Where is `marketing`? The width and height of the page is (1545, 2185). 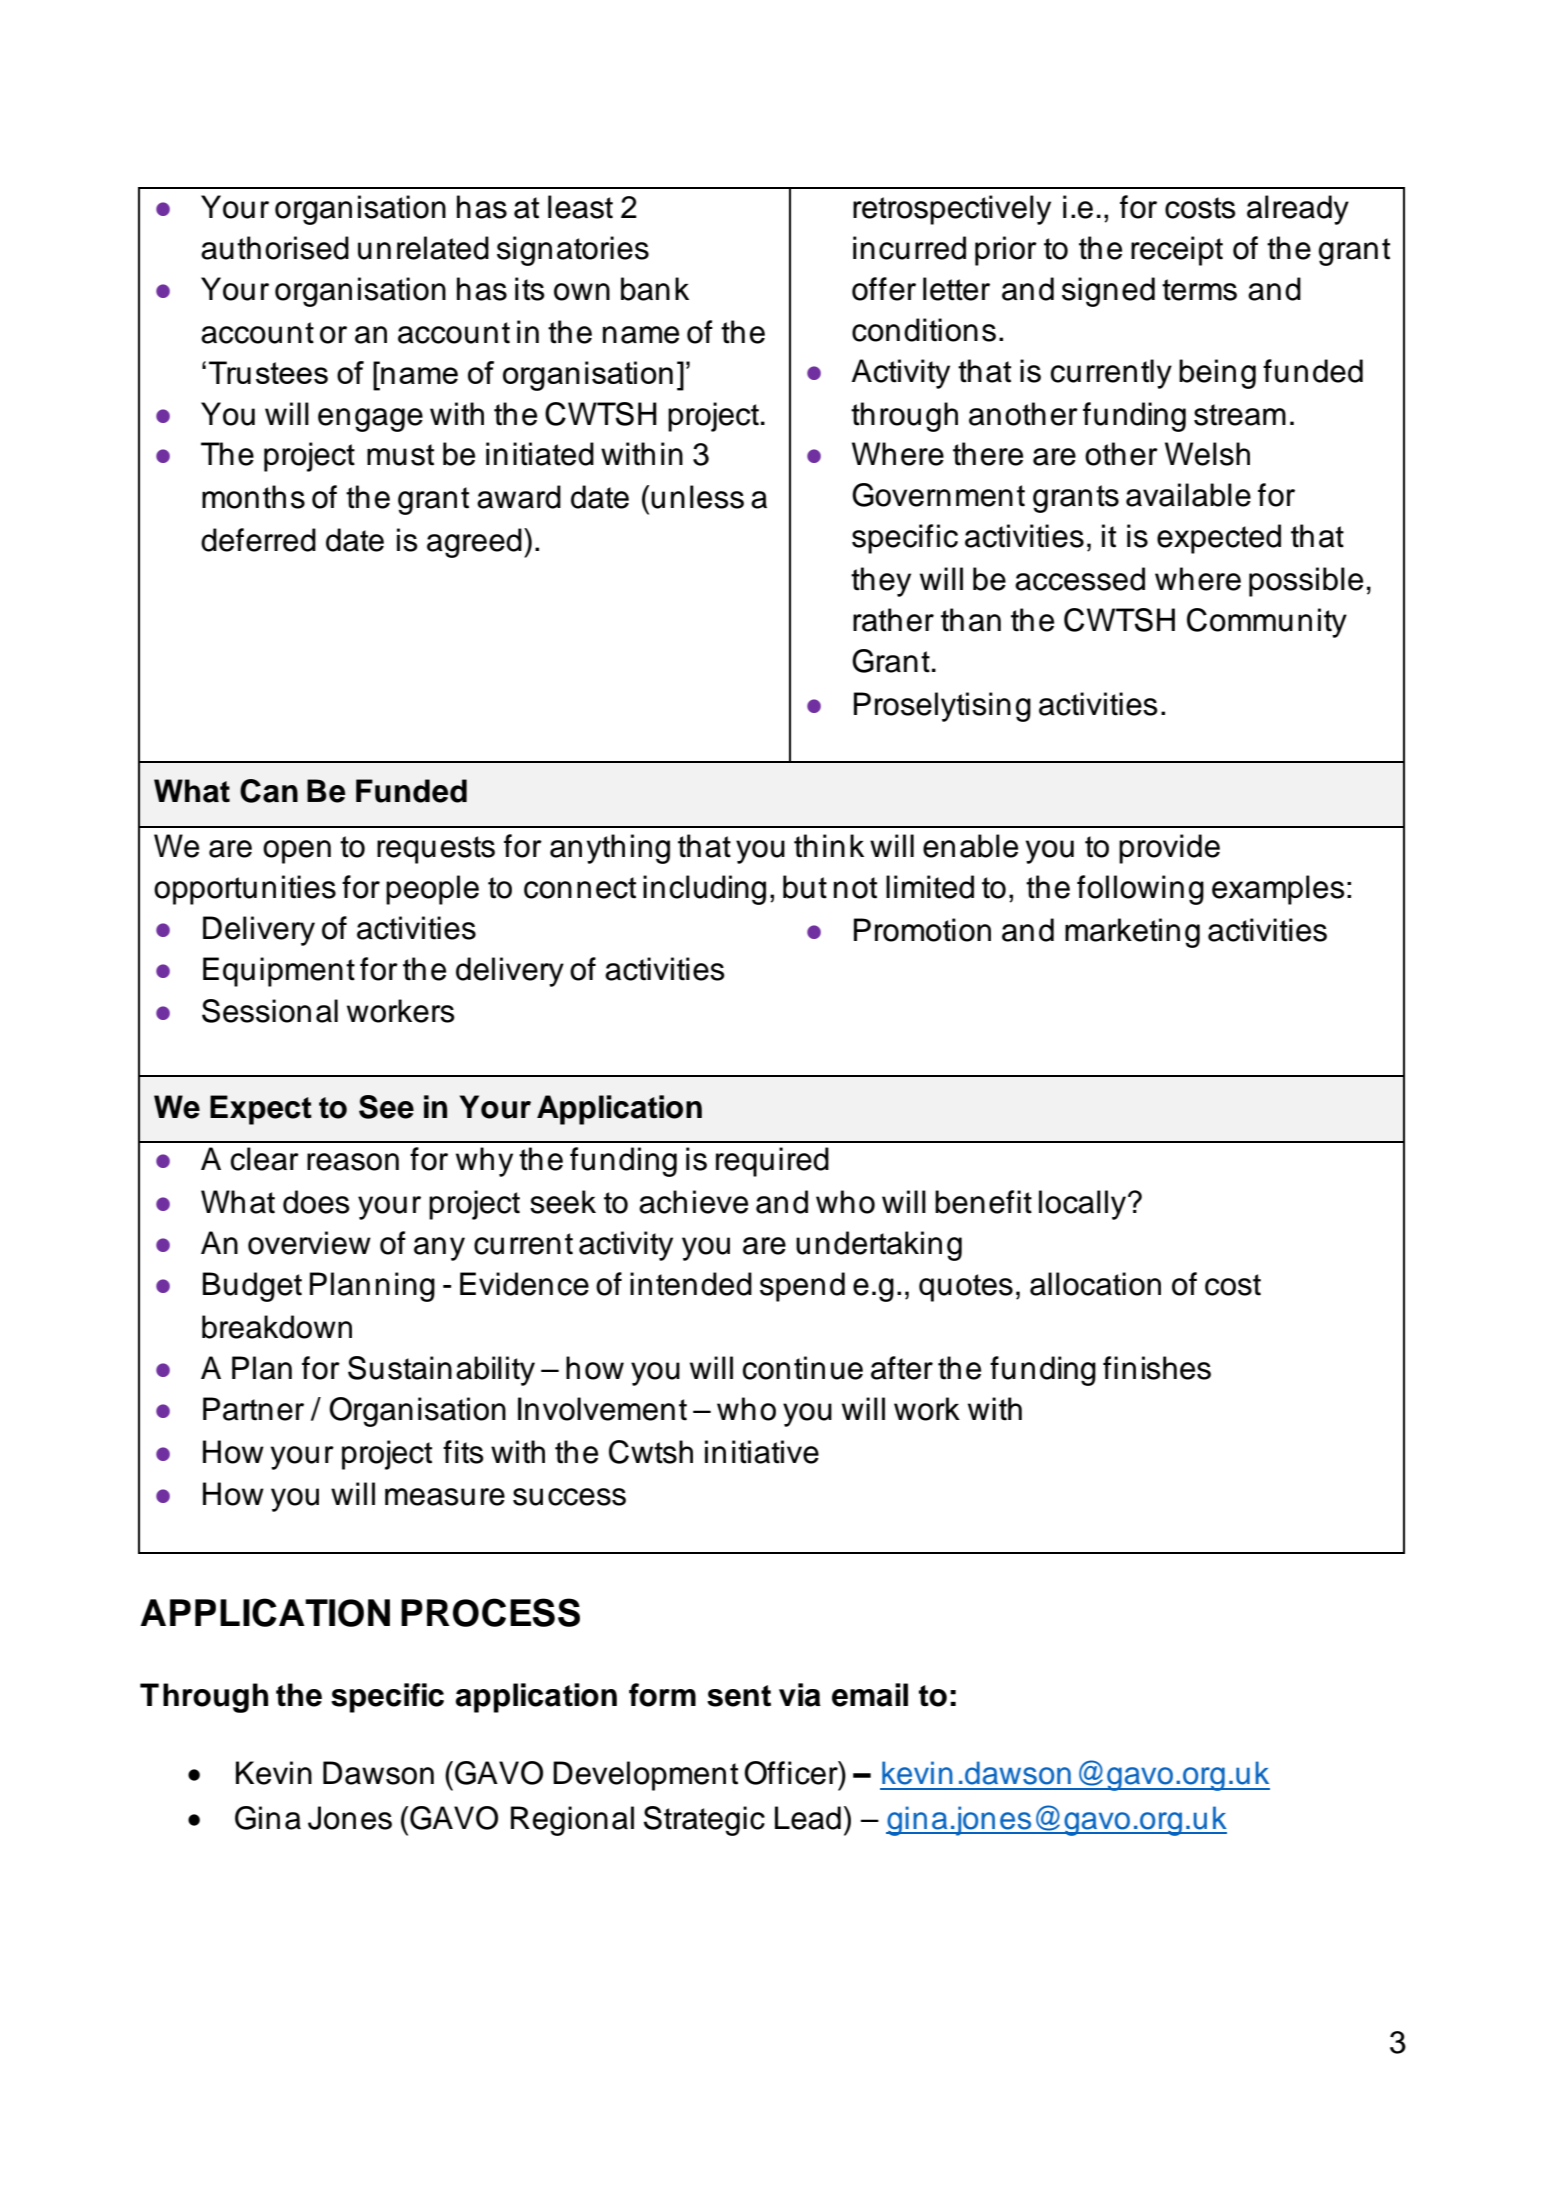 marketing is located at coordinates (1132, 933).
